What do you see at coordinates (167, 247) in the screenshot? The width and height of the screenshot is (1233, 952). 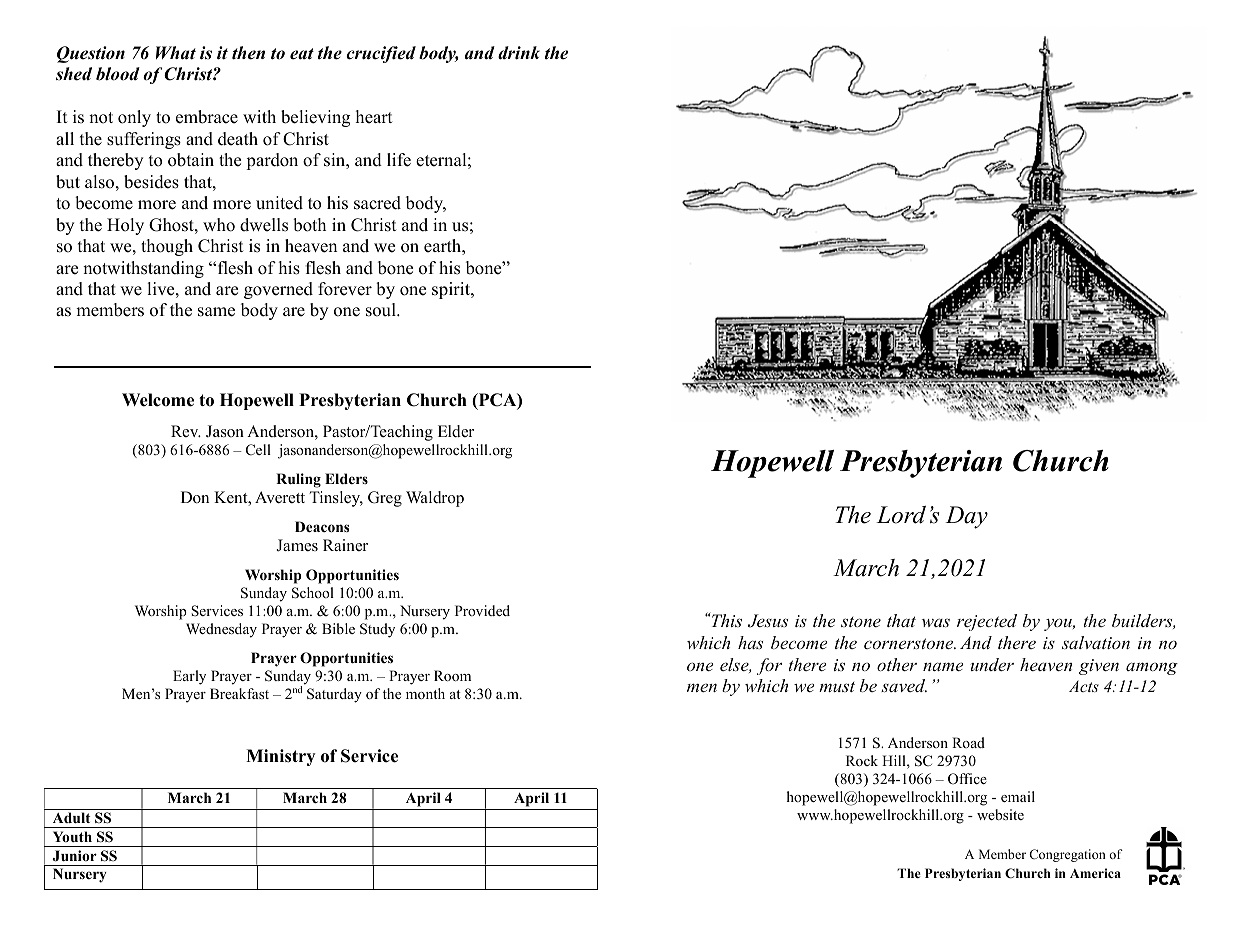 I see `though` at bounding box center [167, 247].
